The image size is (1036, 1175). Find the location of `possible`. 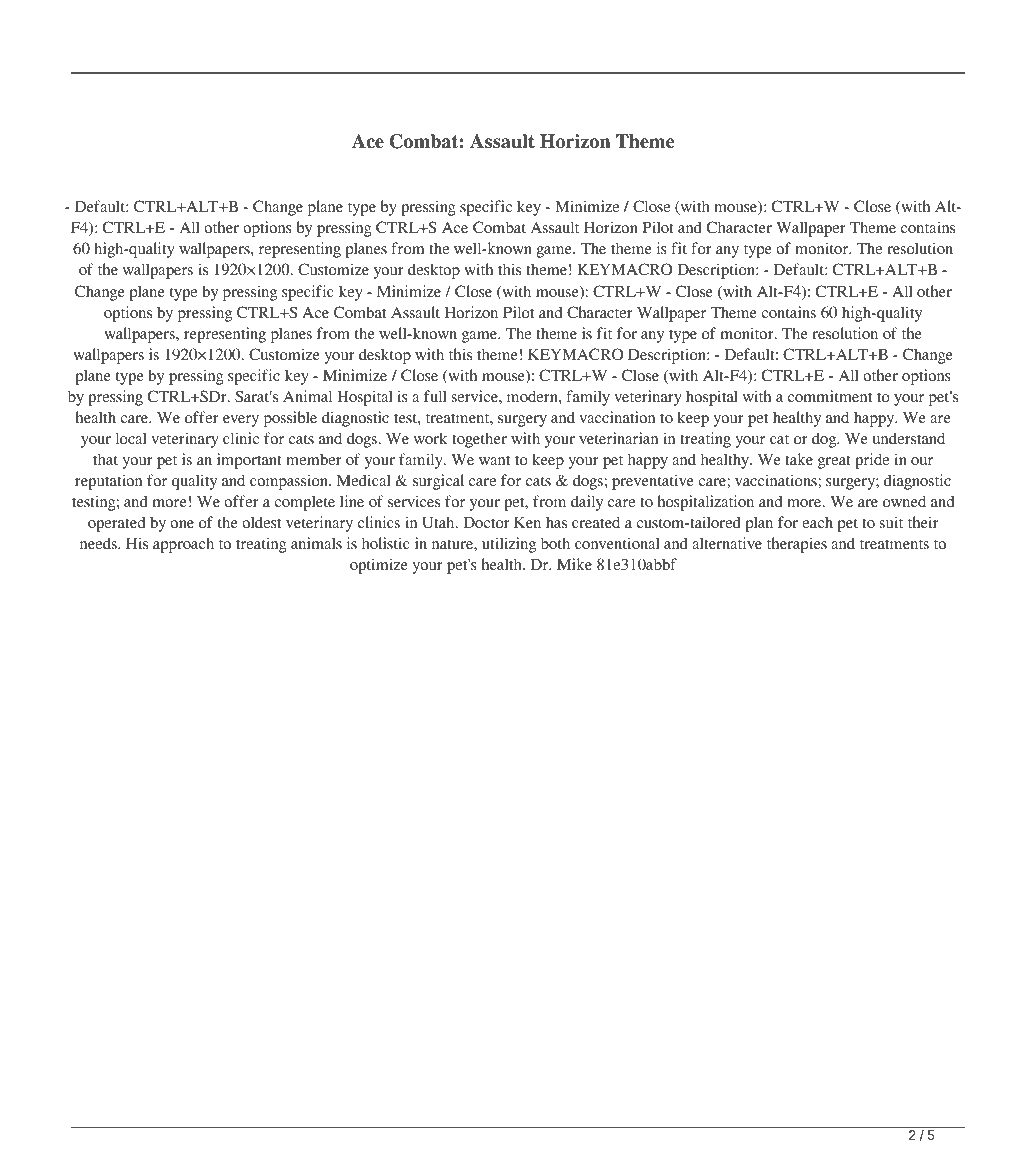

possible is located at coordinates (290, 419).
